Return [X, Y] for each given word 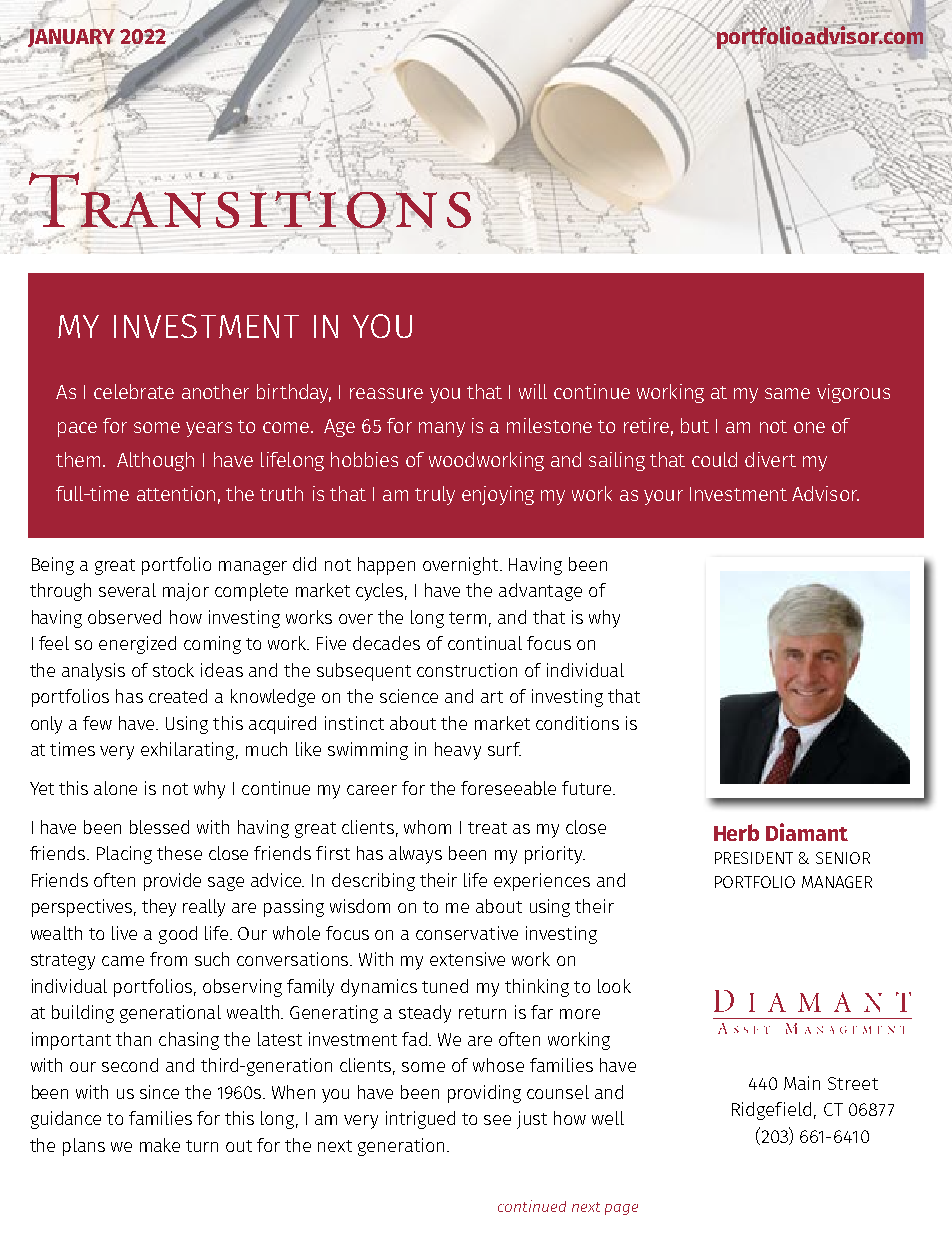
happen [386, 566]
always [415, 855]
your [663, 497]
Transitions [249, 200]
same [787, 393]
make [160, 1145]
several [127, 590]
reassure [386, 393]
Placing [124, 855]
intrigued [420, 1120]
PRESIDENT [754, 858]
